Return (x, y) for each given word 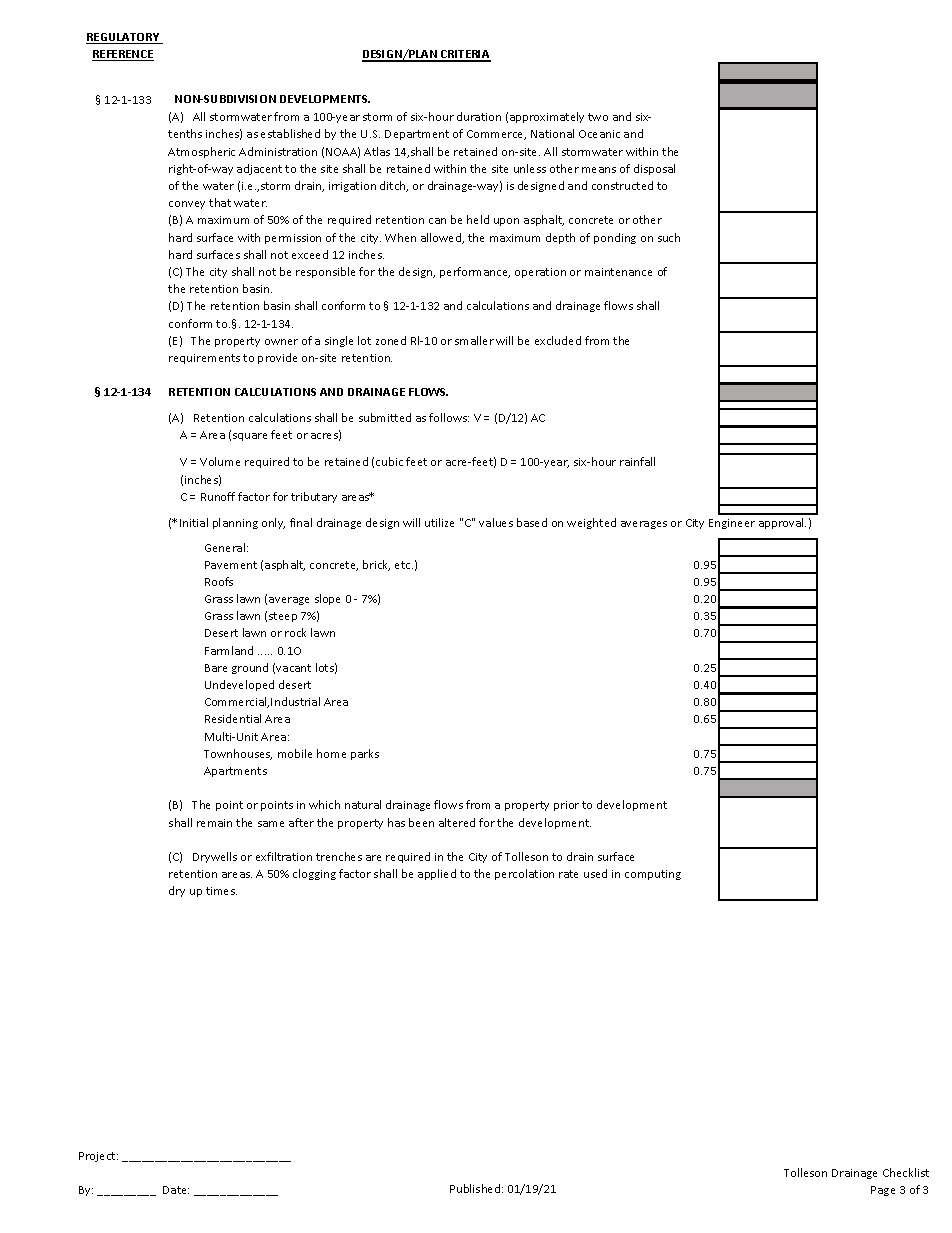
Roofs (219, 581)
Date (176, 1190)
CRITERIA (465, 55)
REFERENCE (123, 55)
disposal (654, 169)
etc (404, 565)
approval (782, 523)
